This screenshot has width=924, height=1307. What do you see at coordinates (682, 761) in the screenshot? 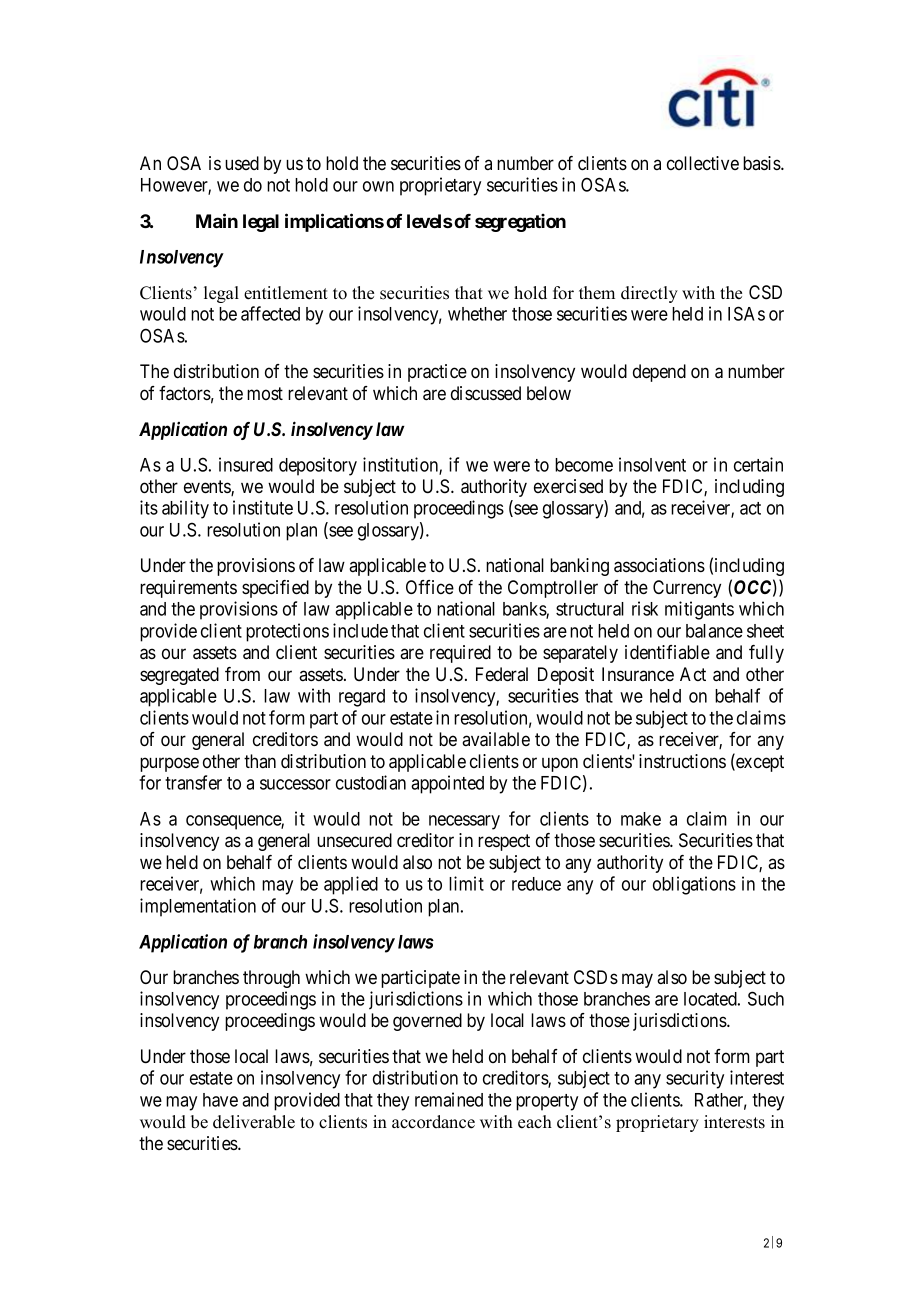
I see `instructions` at bounding box center [682, 761].
